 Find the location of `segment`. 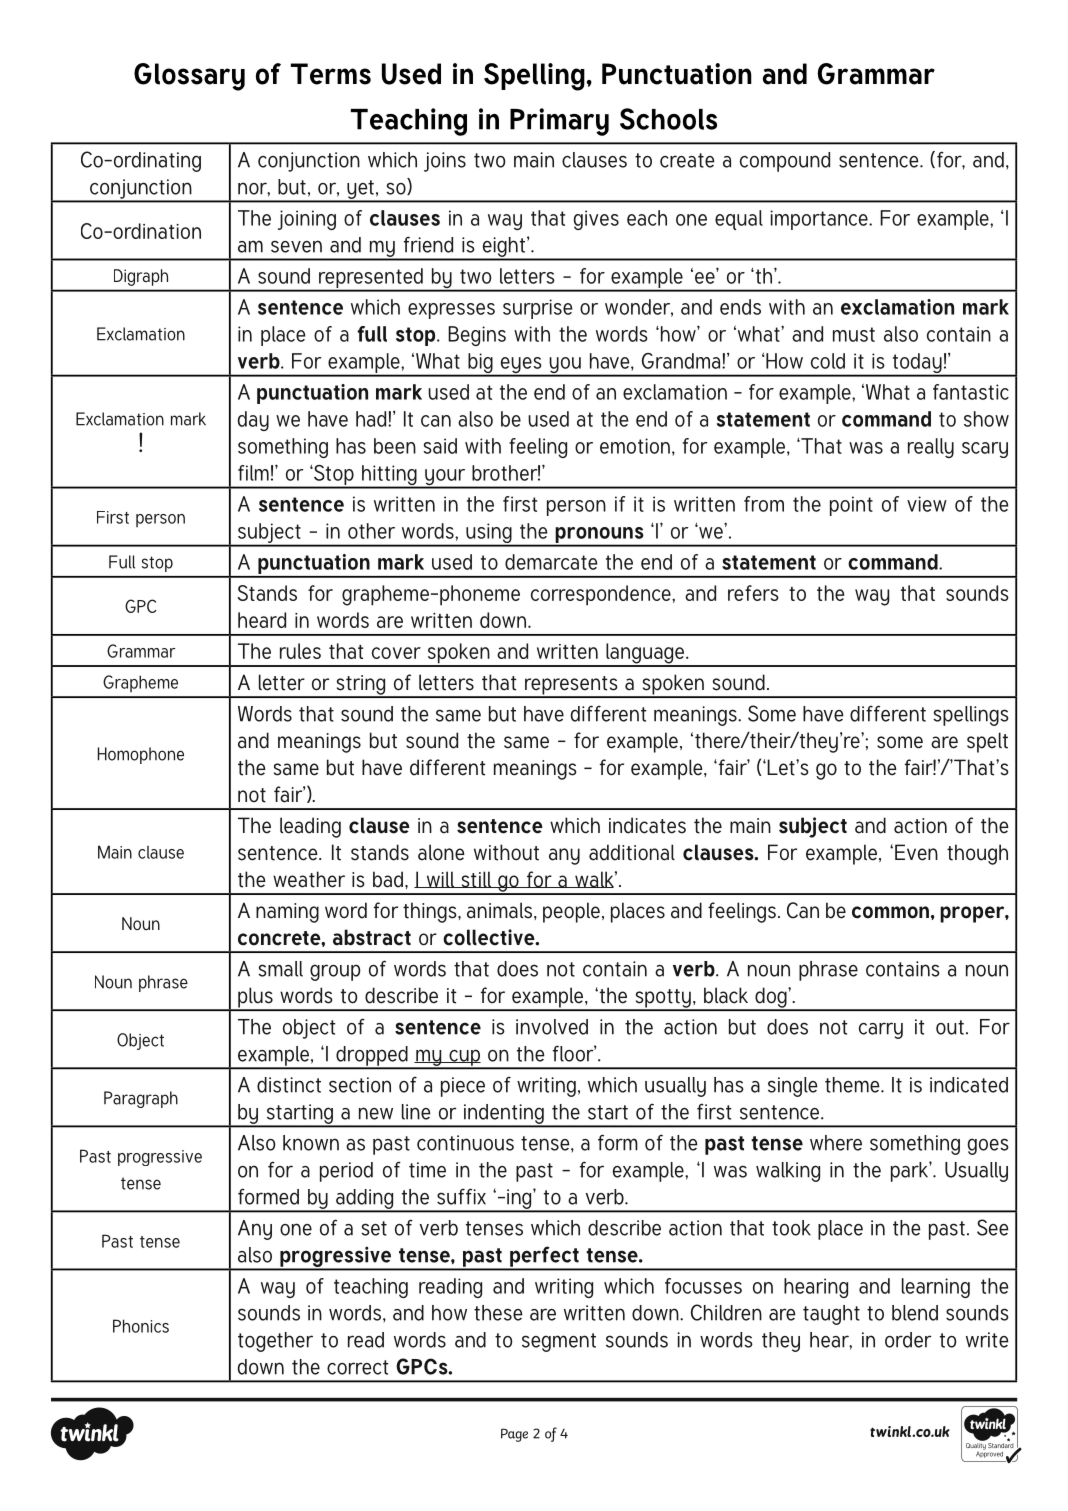

segment is located at coordinates (559, 1342).
